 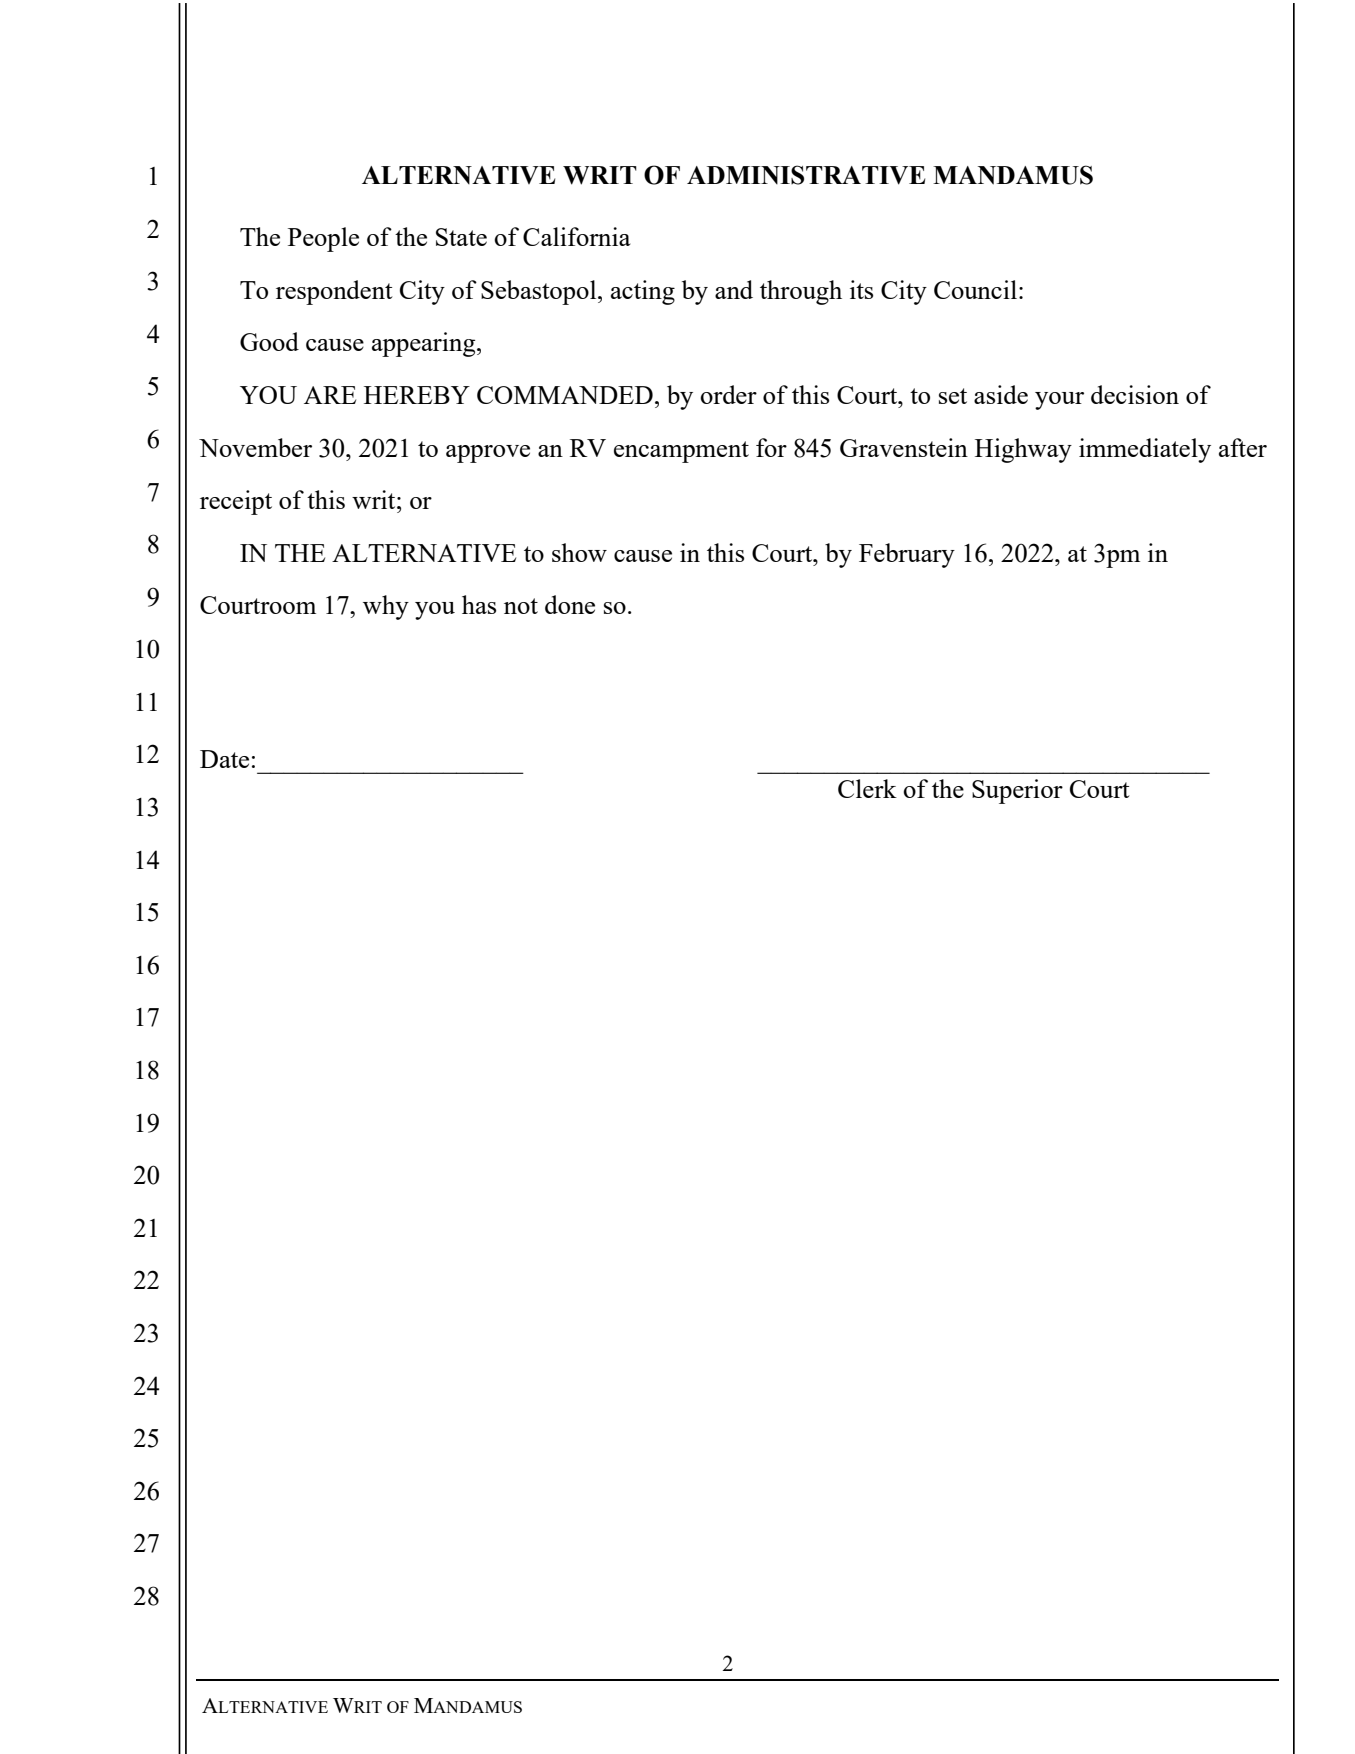 What do you see at coordinates (975, 289) in the screenshot?
I see `Council` at bounding box center [975, 289].
